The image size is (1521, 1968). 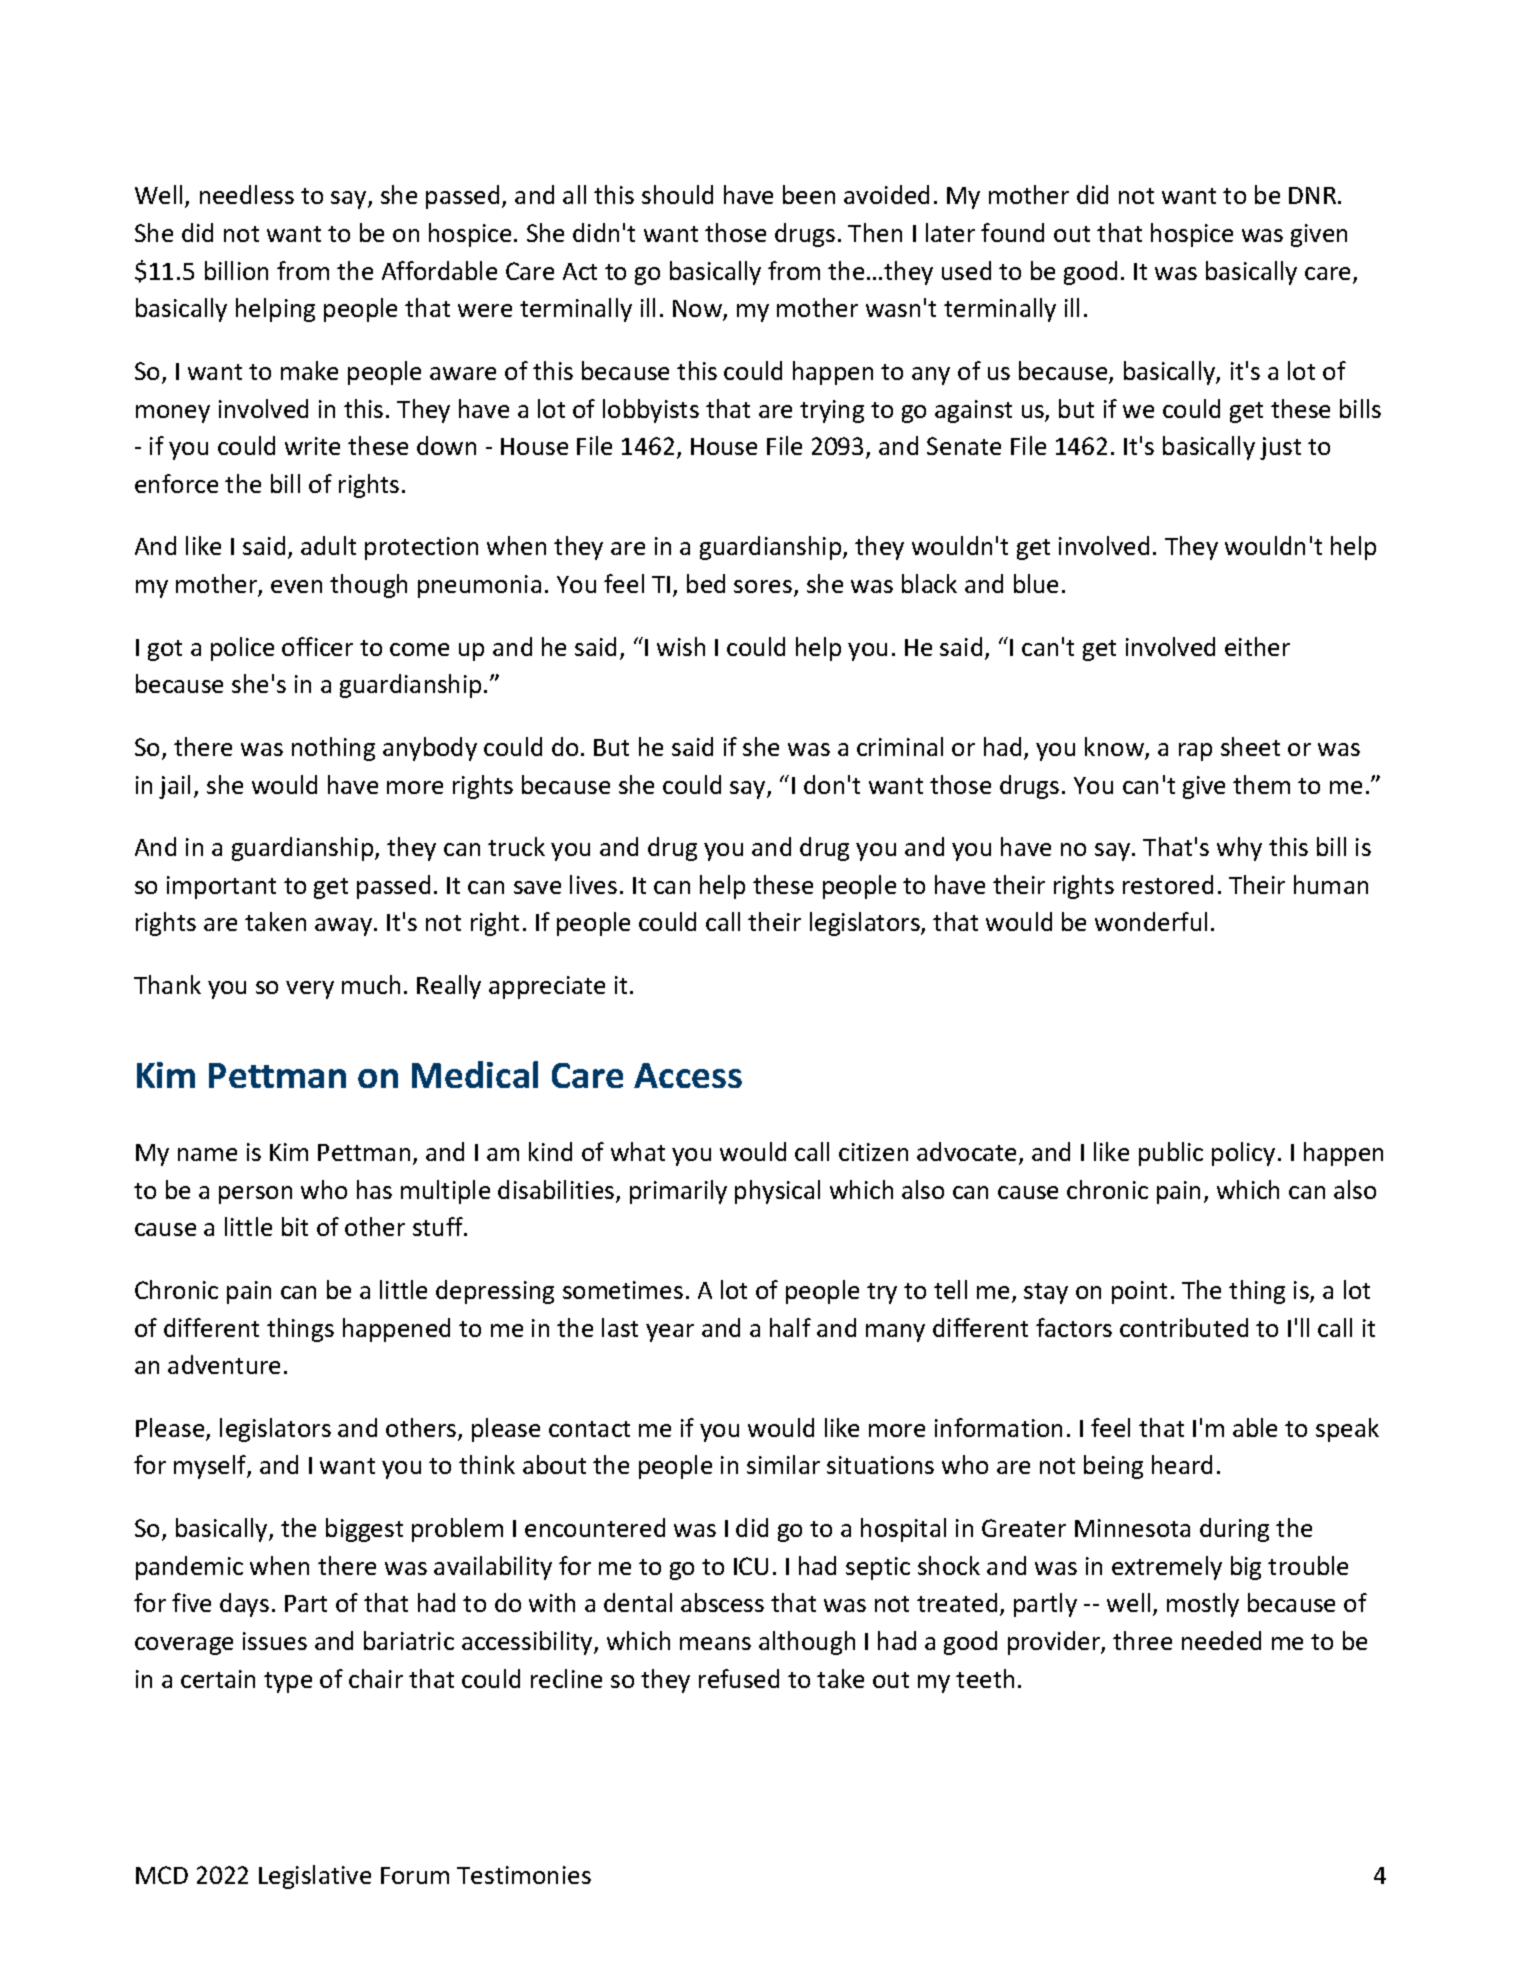 I want to click on adventure, so click(x=224, y=1364).
